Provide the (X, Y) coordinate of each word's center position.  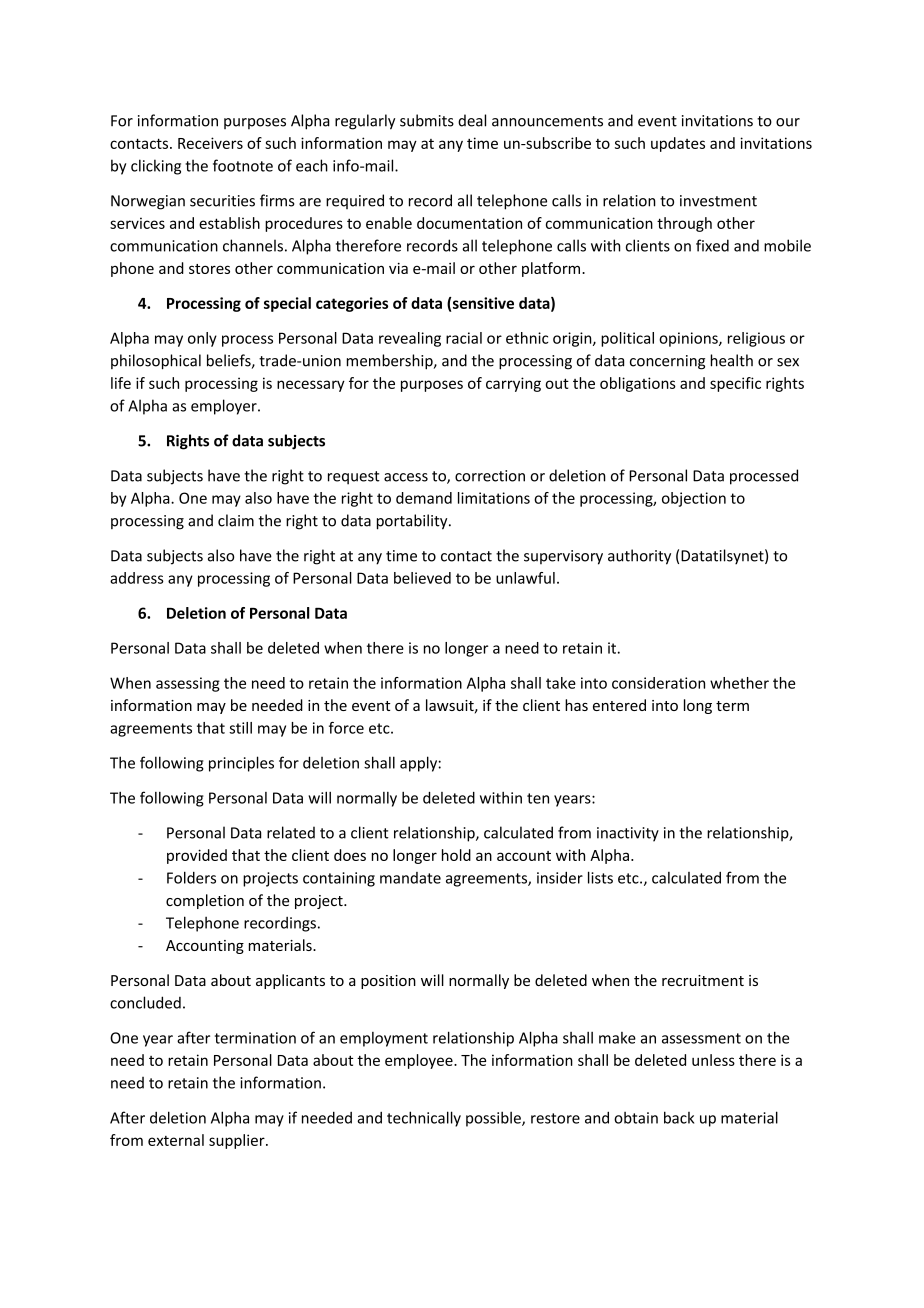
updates (678, 144)
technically (424, 1119)
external (176, 1140)
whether (739, 683)
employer (225, 407)
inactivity (628, 834)
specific (735, 384)
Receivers (210, 143)
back (679, 1117)
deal (472, 120)
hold (456, 855)
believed (422, 578)
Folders (191, 877)
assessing (188, 684)
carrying (513, 384)
